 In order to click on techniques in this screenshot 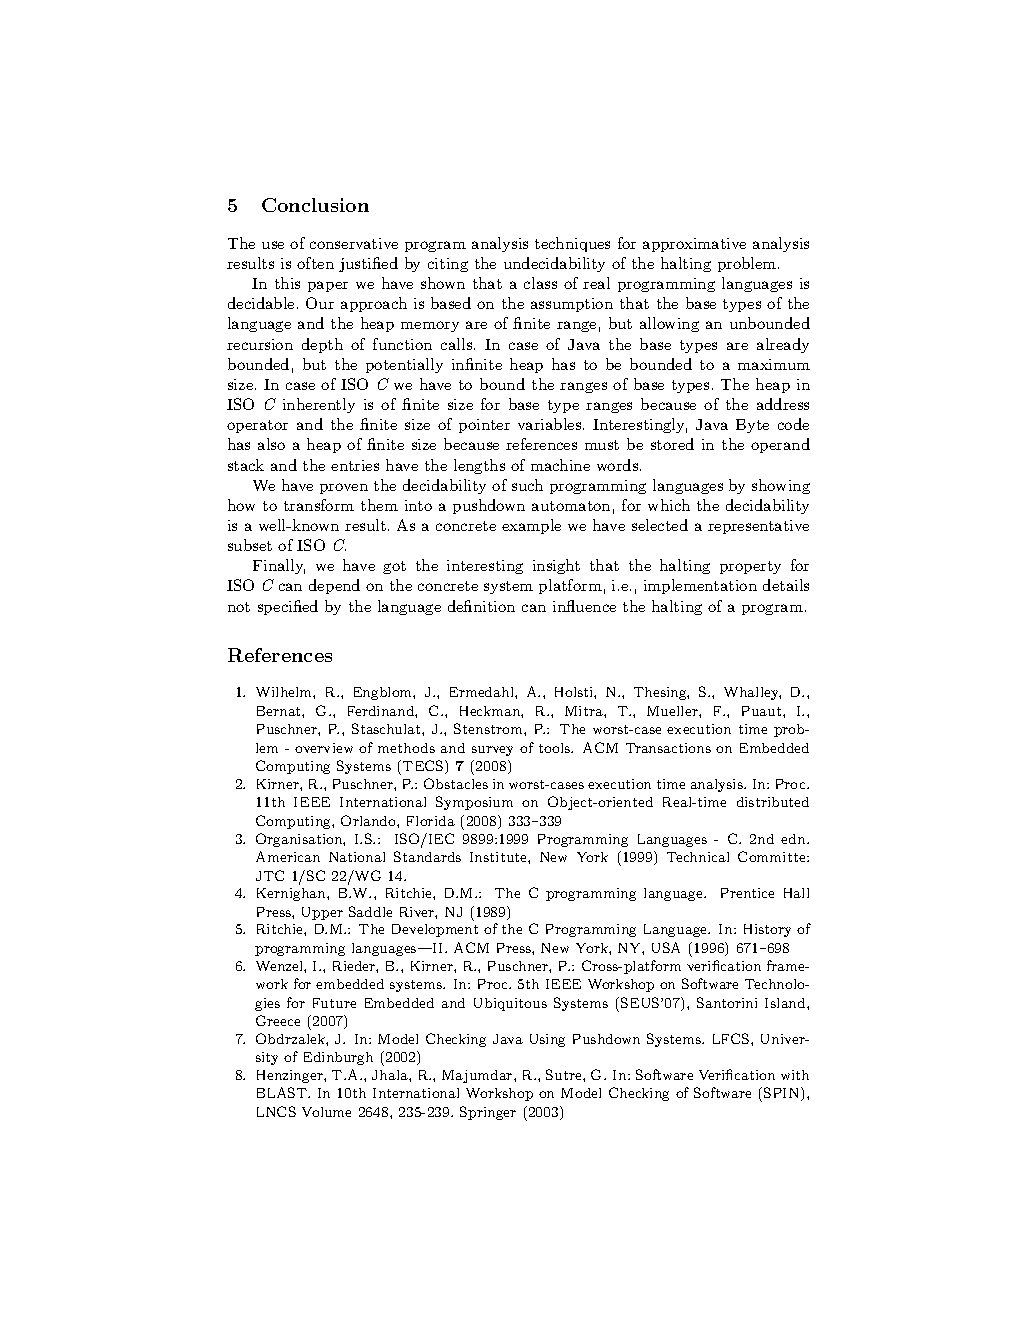, I will do `click(572, 244)`.
